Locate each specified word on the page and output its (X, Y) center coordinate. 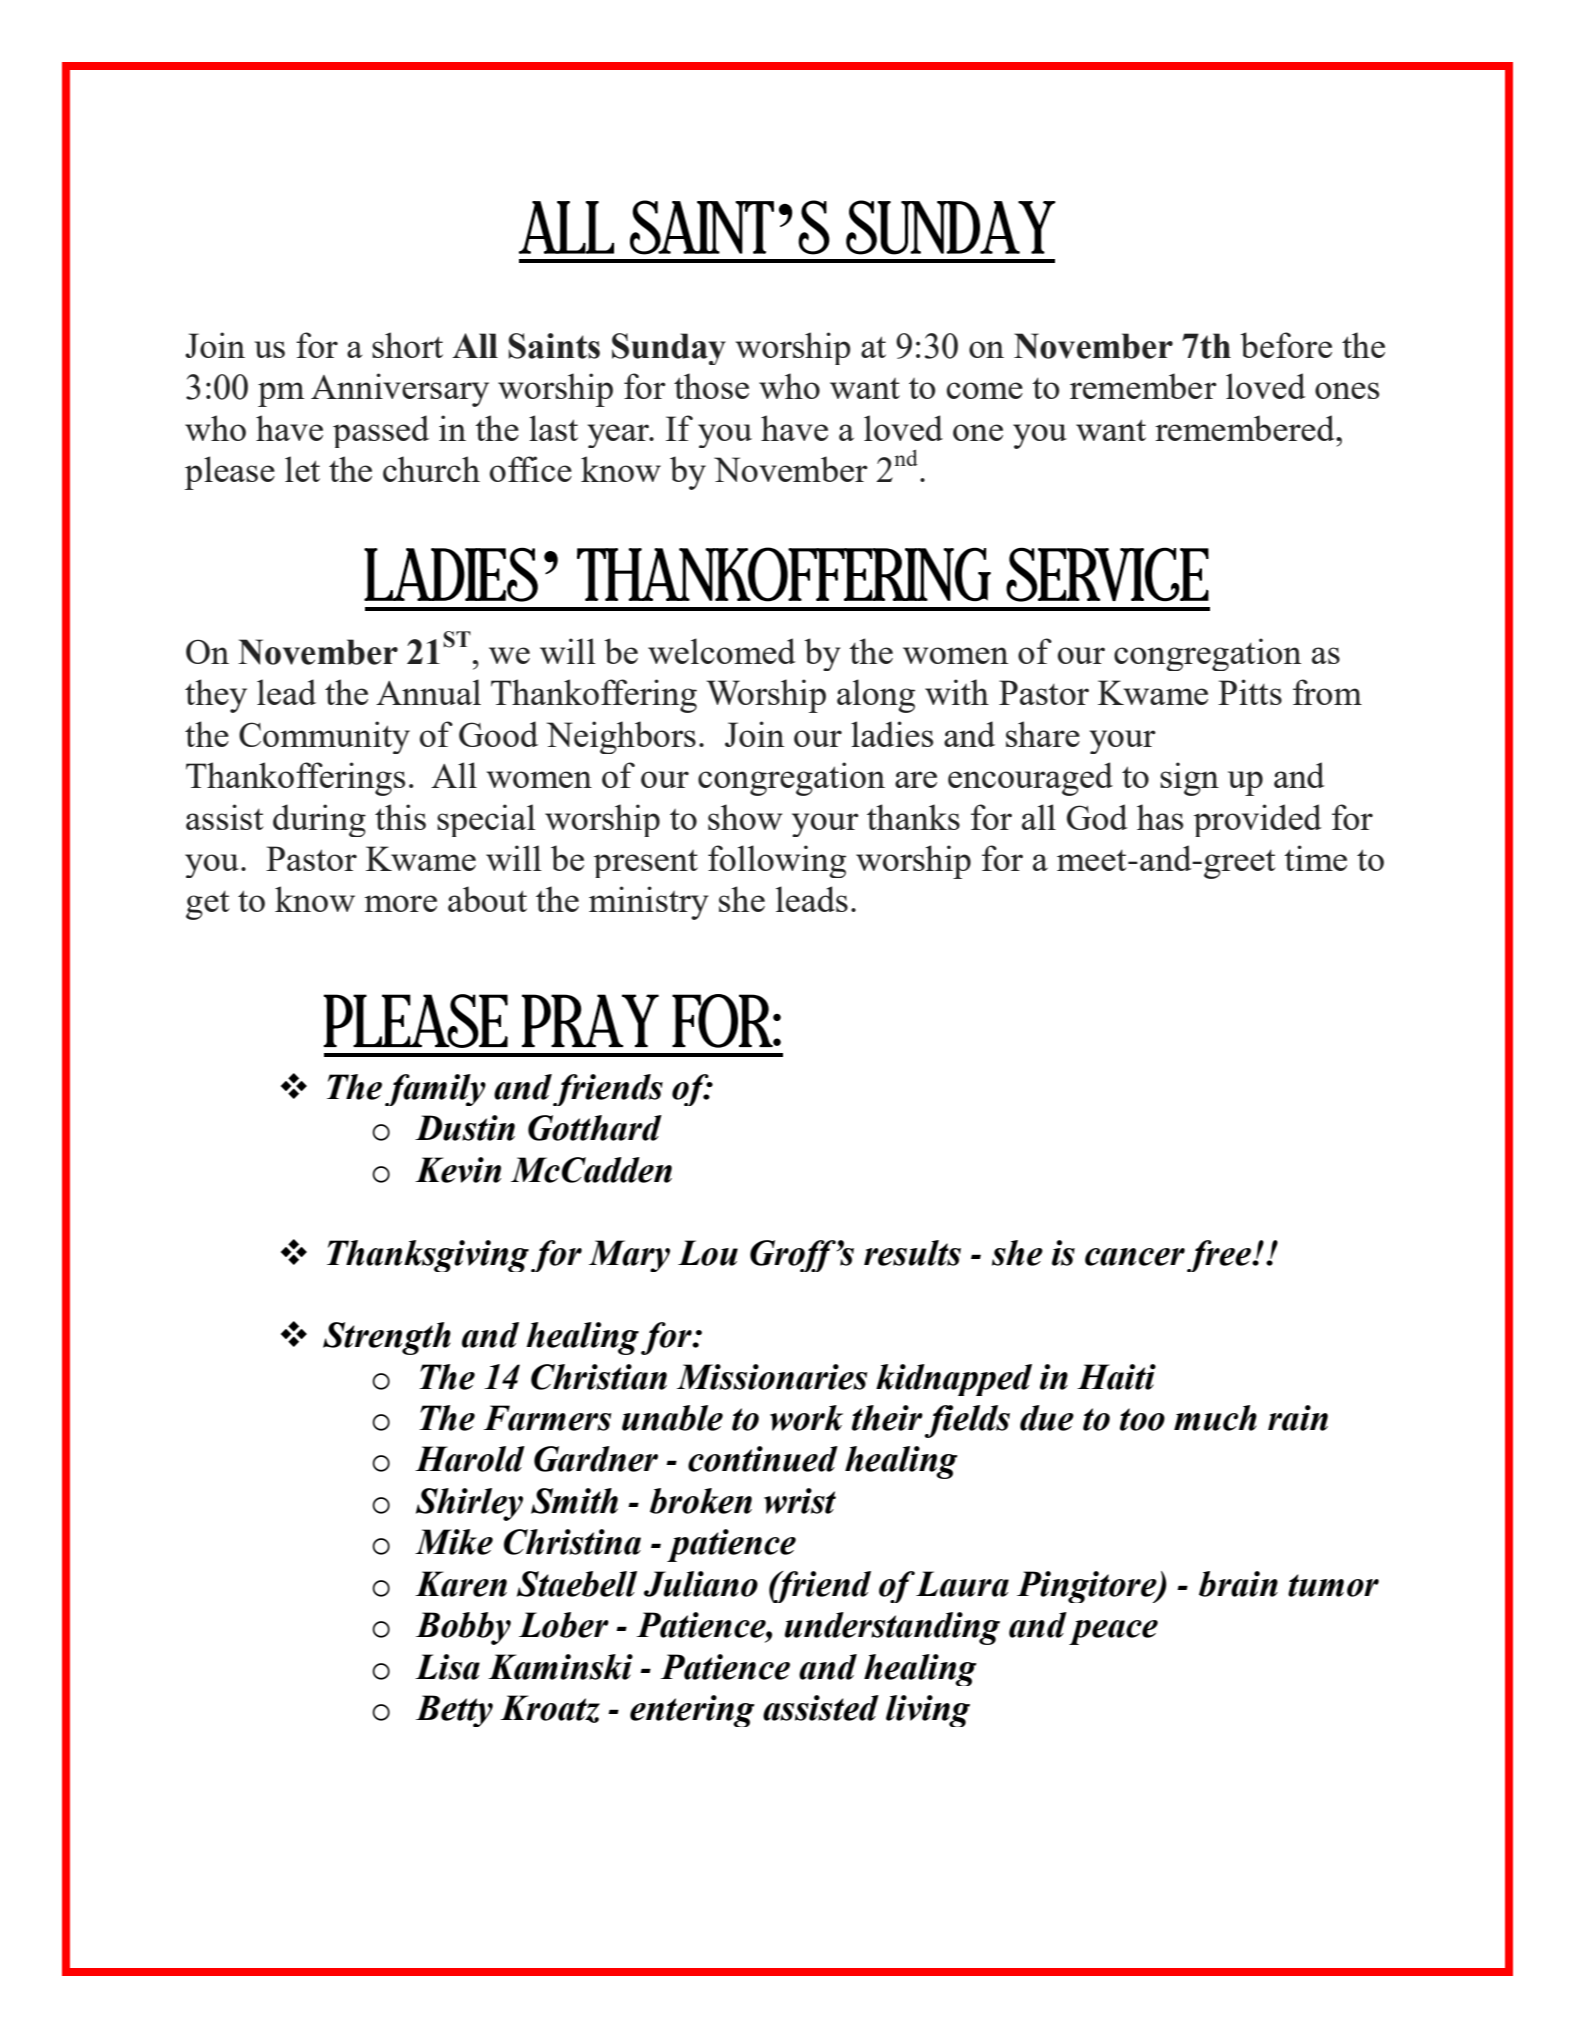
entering (692, 1711)
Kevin (458, 1170)
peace (1113, 1632)
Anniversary (400, 390)
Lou (708, 1253)
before (1286, 345)
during (319, 820)
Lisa (447, 1667)
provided (1258, 820)
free (1220, 1256)
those (711, 386)
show (745, 817)
